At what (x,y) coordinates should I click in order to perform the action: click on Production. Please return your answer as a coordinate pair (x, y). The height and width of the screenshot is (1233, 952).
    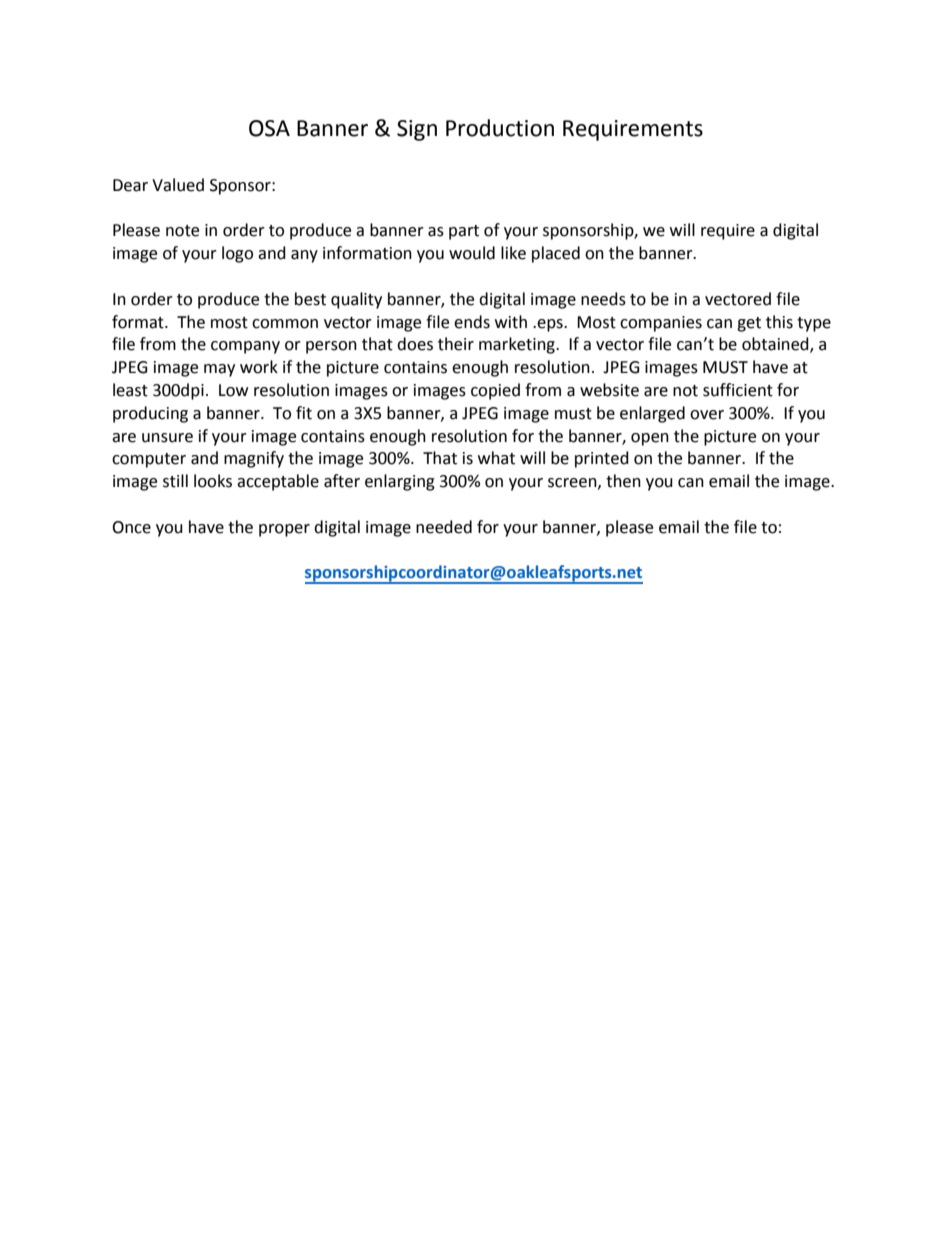
    Looking at the image, I should click on (500, 128).
